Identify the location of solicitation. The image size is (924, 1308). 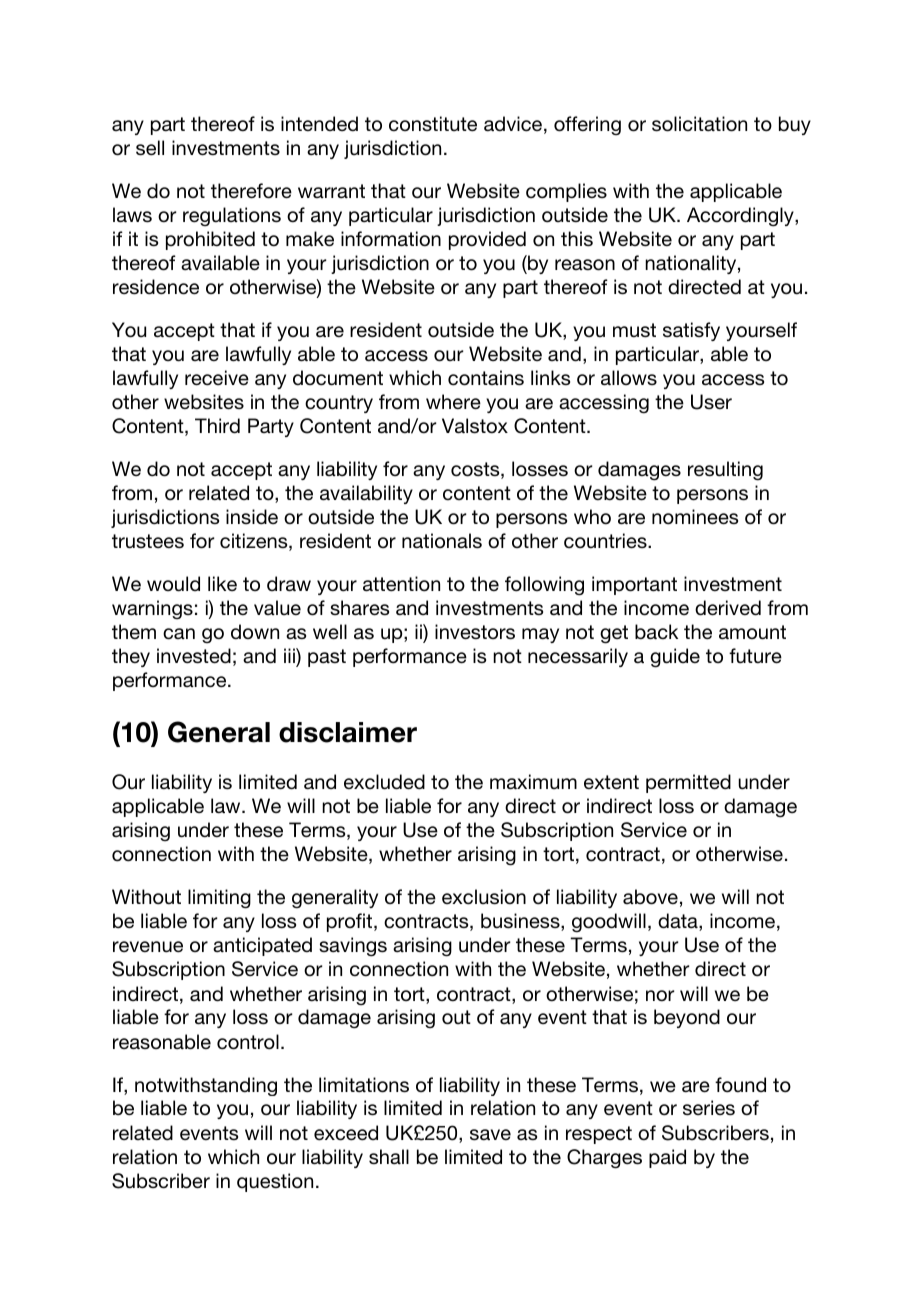
(699, 124).
